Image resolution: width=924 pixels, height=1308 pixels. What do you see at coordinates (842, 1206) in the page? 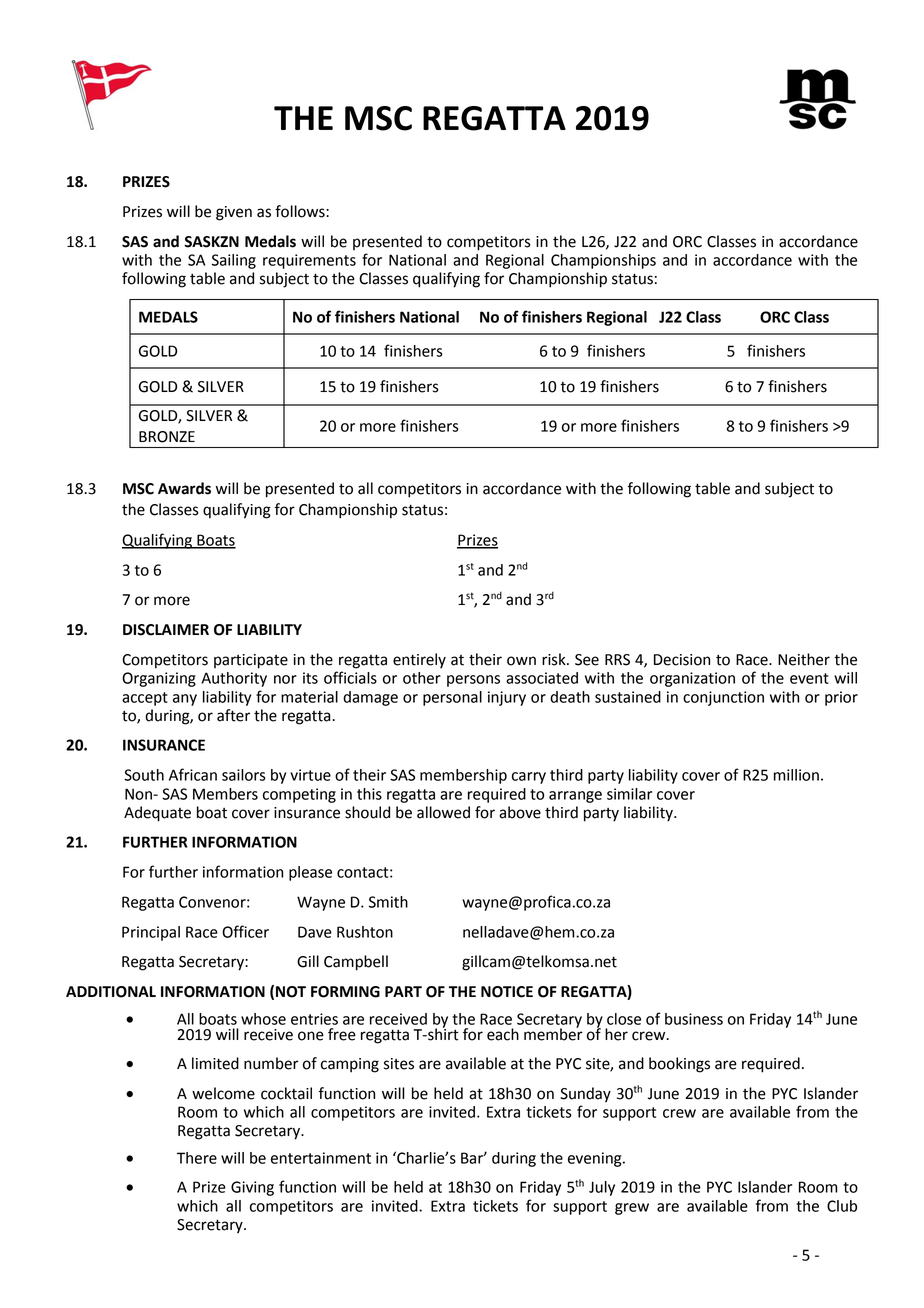
I see `Club` at bounding box center [842, 1206].
